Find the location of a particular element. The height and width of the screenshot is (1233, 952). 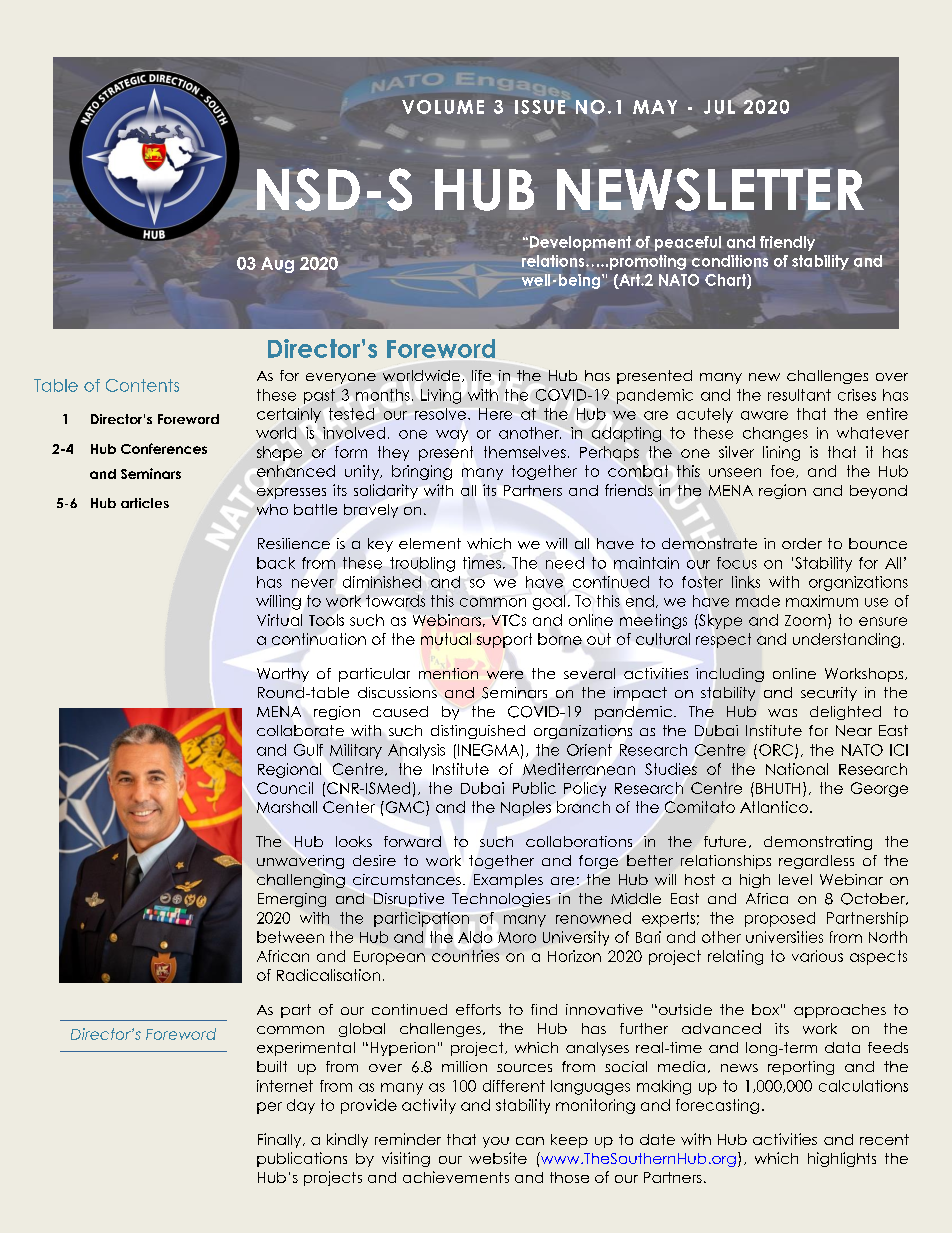

order is located at coordinates (802, 543).
